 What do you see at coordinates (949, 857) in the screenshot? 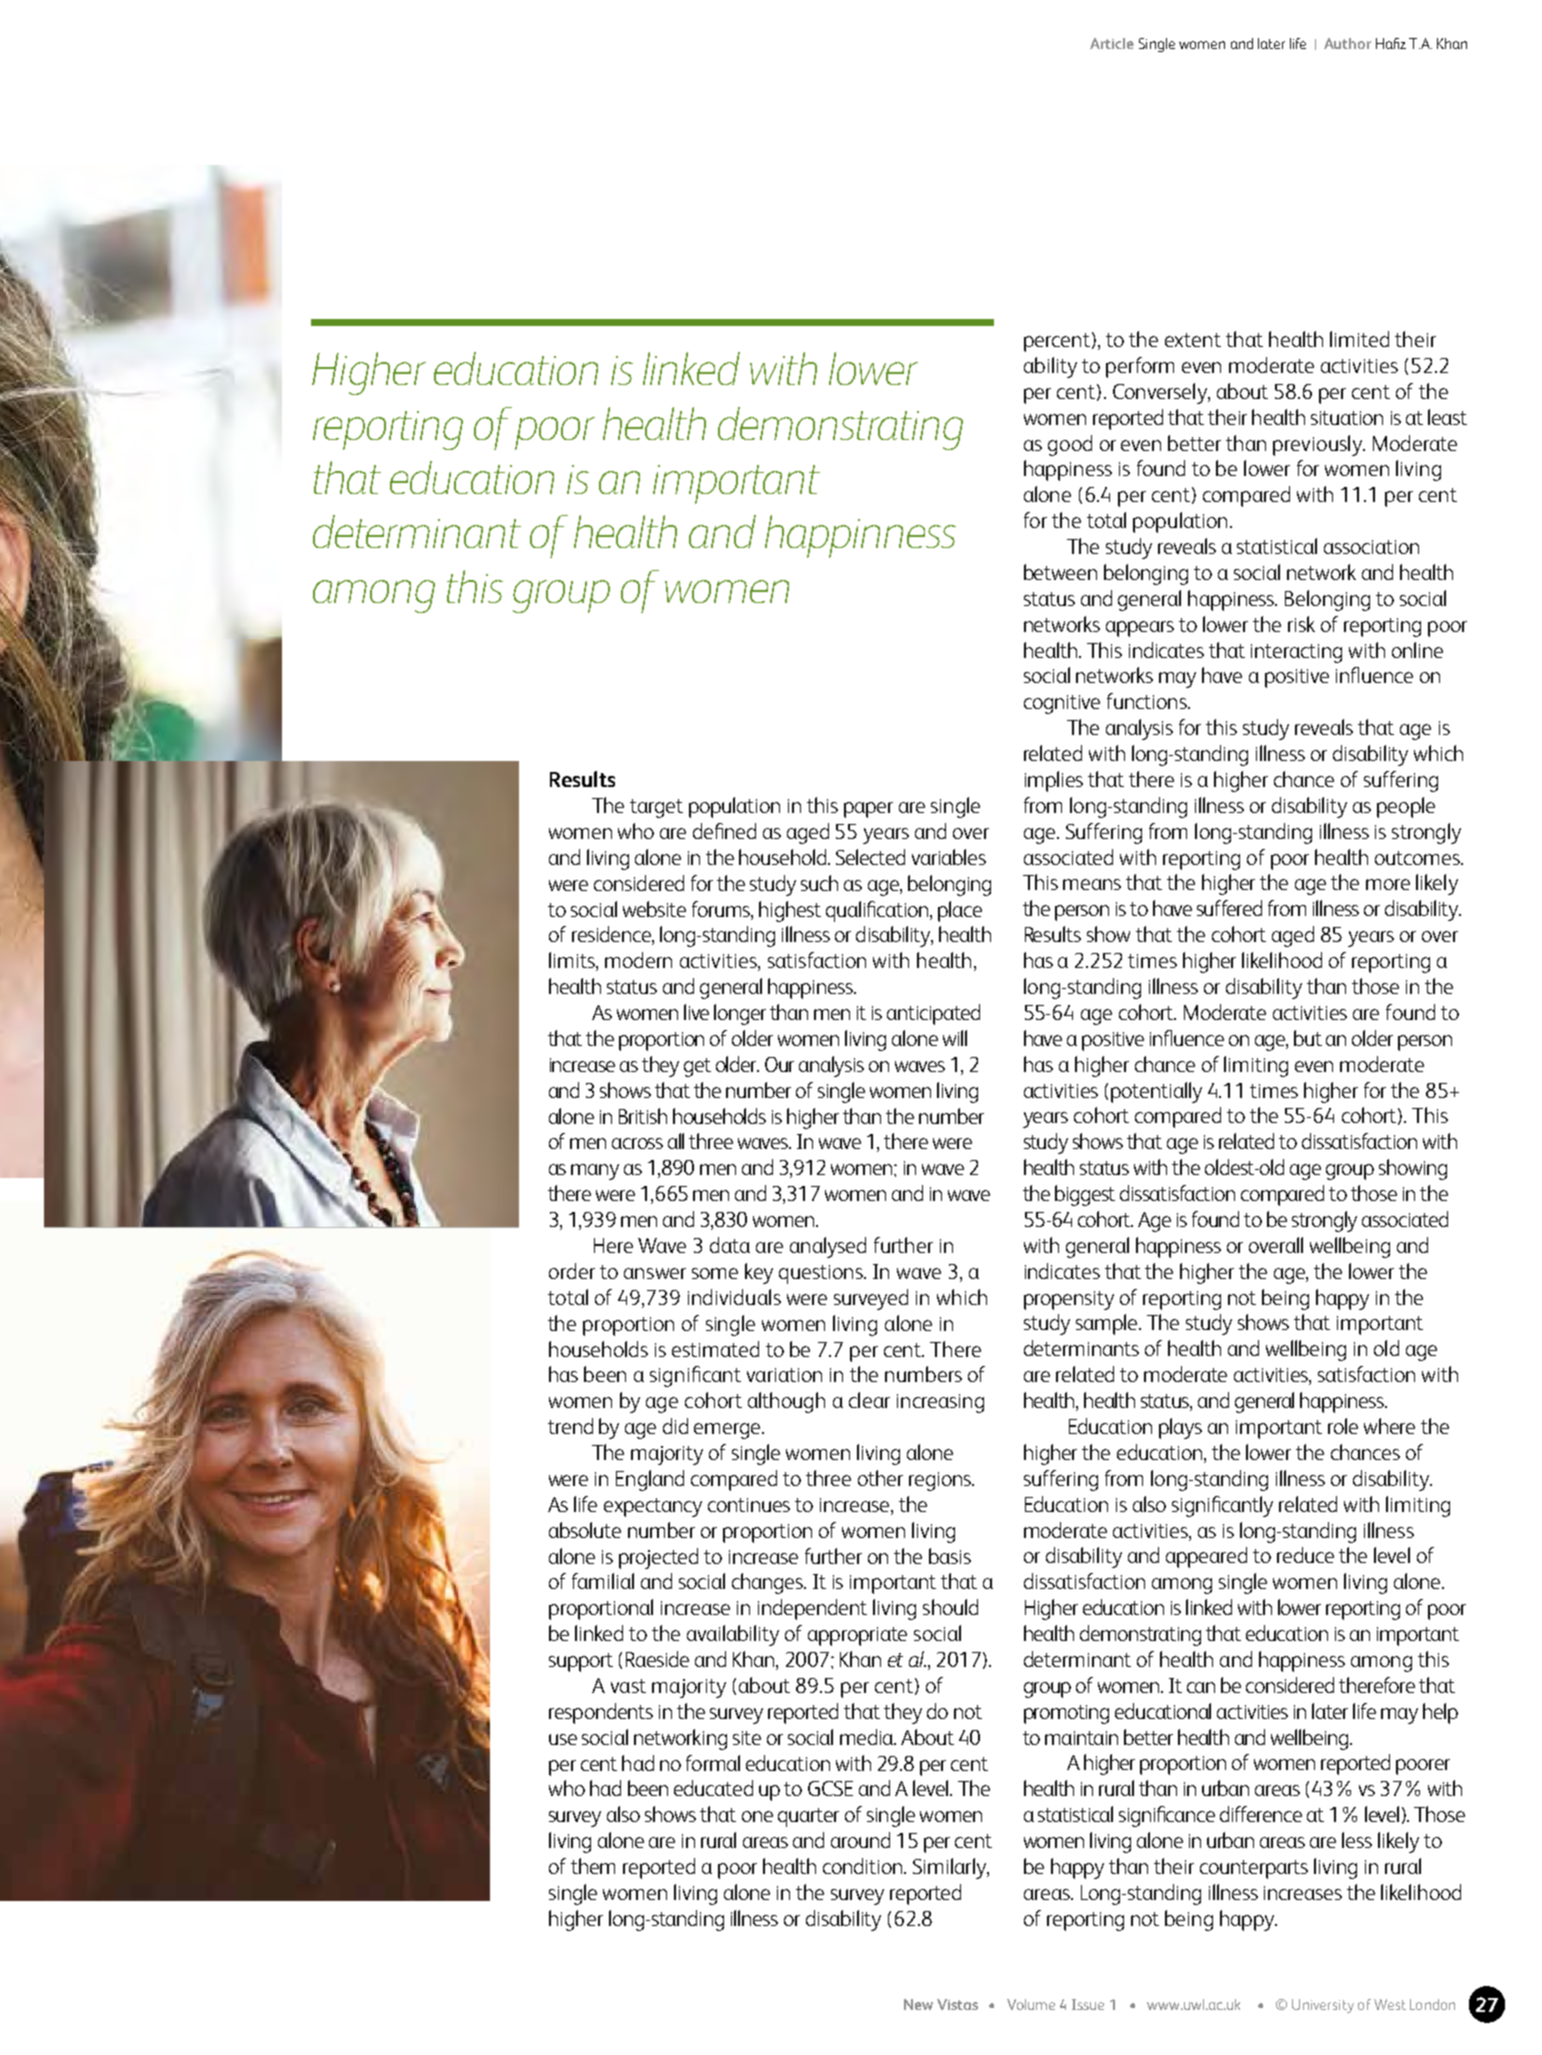
I see `variables` at bounding box center [949, 857].
